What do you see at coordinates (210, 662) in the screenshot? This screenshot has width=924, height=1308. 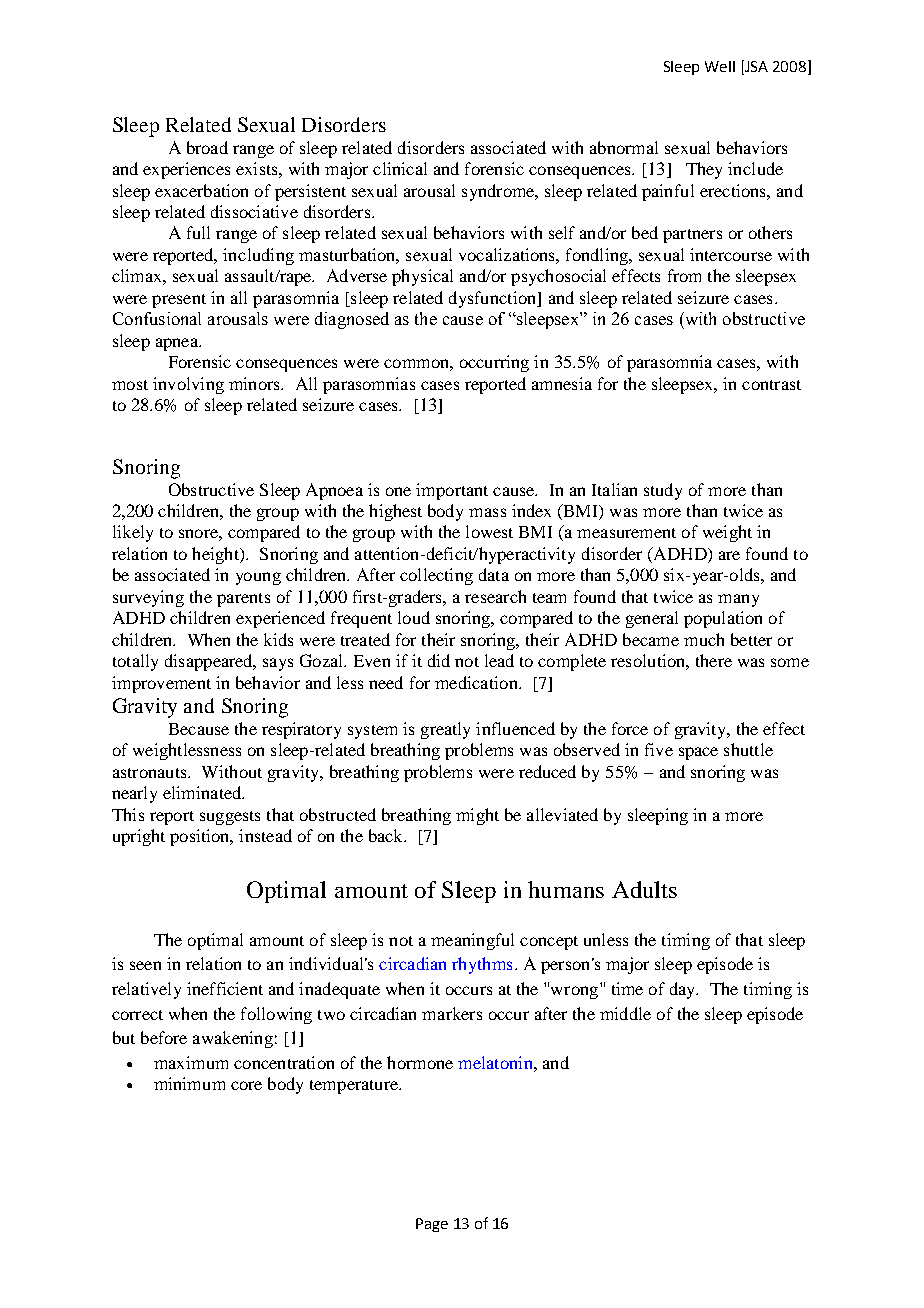 I see `disappeared` at bounding box center [210, 662].
